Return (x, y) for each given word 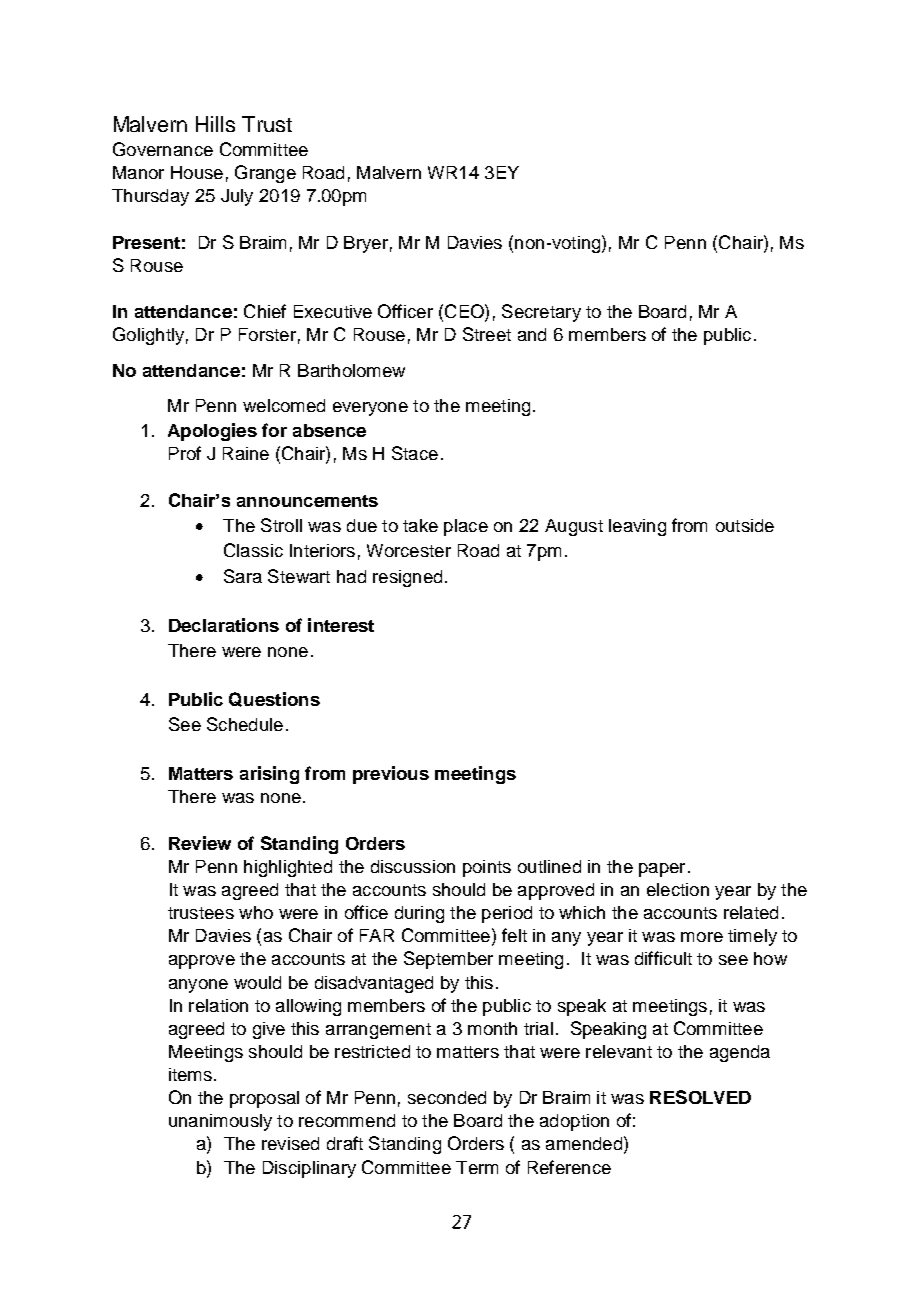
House (197, 172)
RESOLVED (700, 1097)
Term (477, 1167)
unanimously (220, 1122)
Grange (265, 174)
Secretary (541, 313)
